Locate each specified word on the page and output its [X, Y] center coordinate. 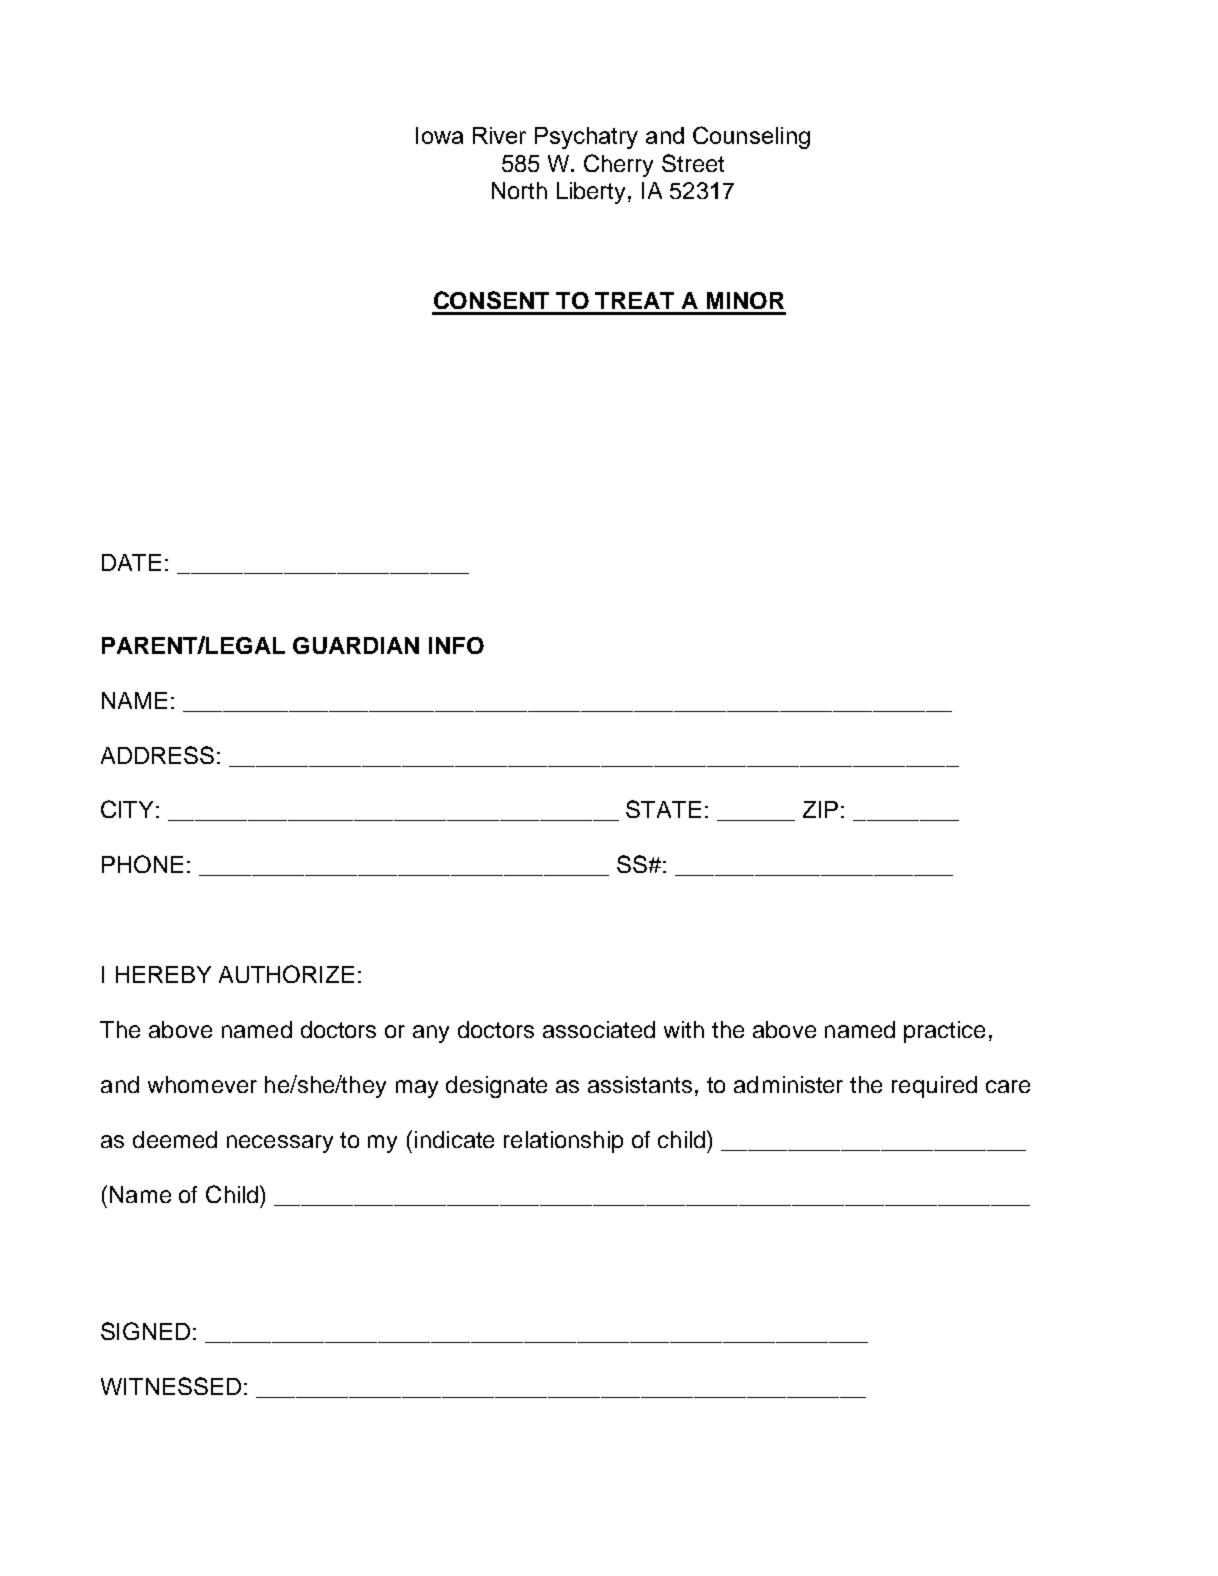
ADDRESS [157, 755]
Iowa [439, 135]
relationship [563, 1142]
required [934, 1087]
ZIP [820, 809]
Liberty [593, 193]
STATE [663, 809]
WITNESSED [171, 1386]
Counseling [751, 137]
